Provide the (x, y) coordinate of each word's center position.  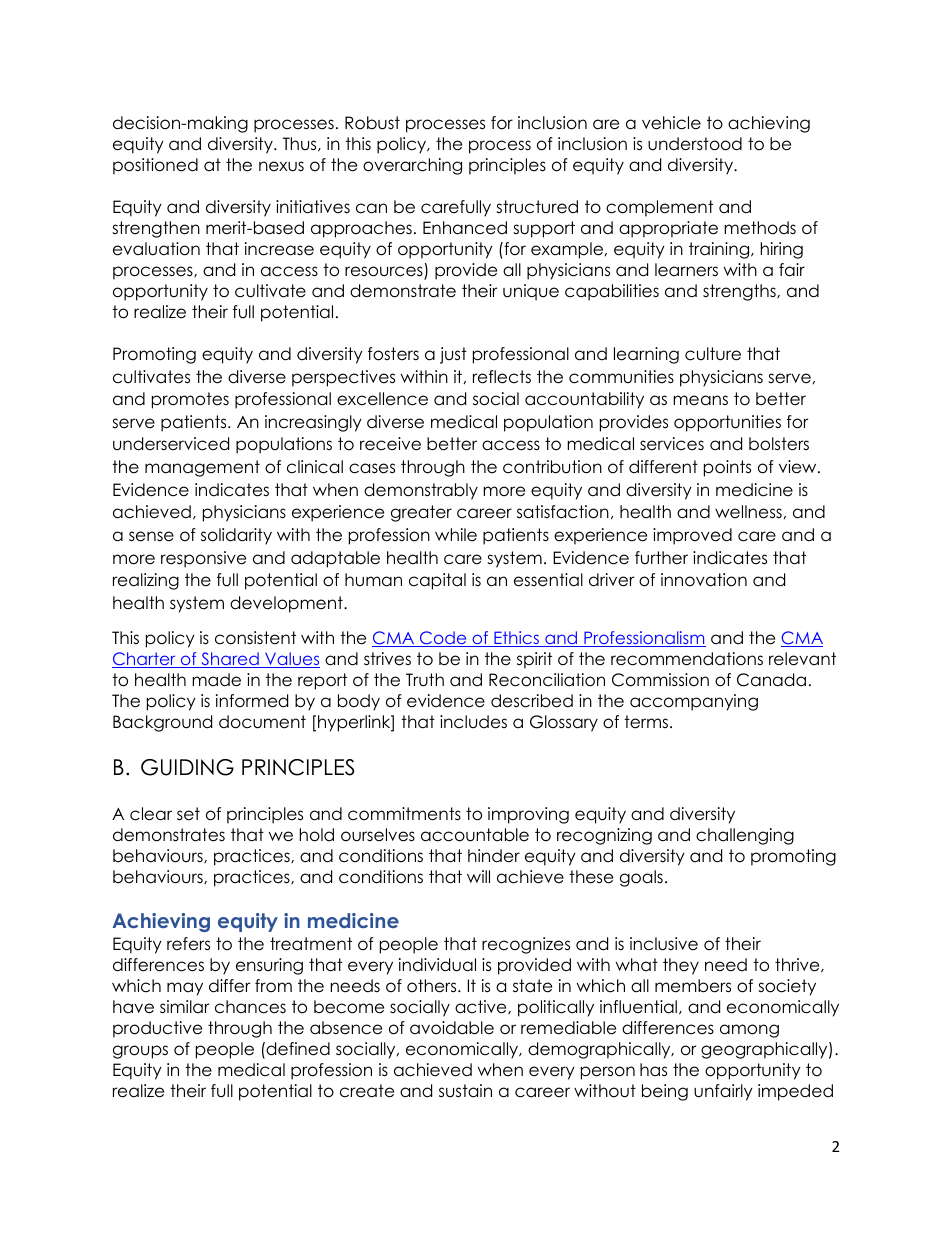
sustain (465, 1091)
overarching (412, 166)
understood (695, 144)
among (749, 1031)
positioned (155, 166)
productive (157, 1029)
